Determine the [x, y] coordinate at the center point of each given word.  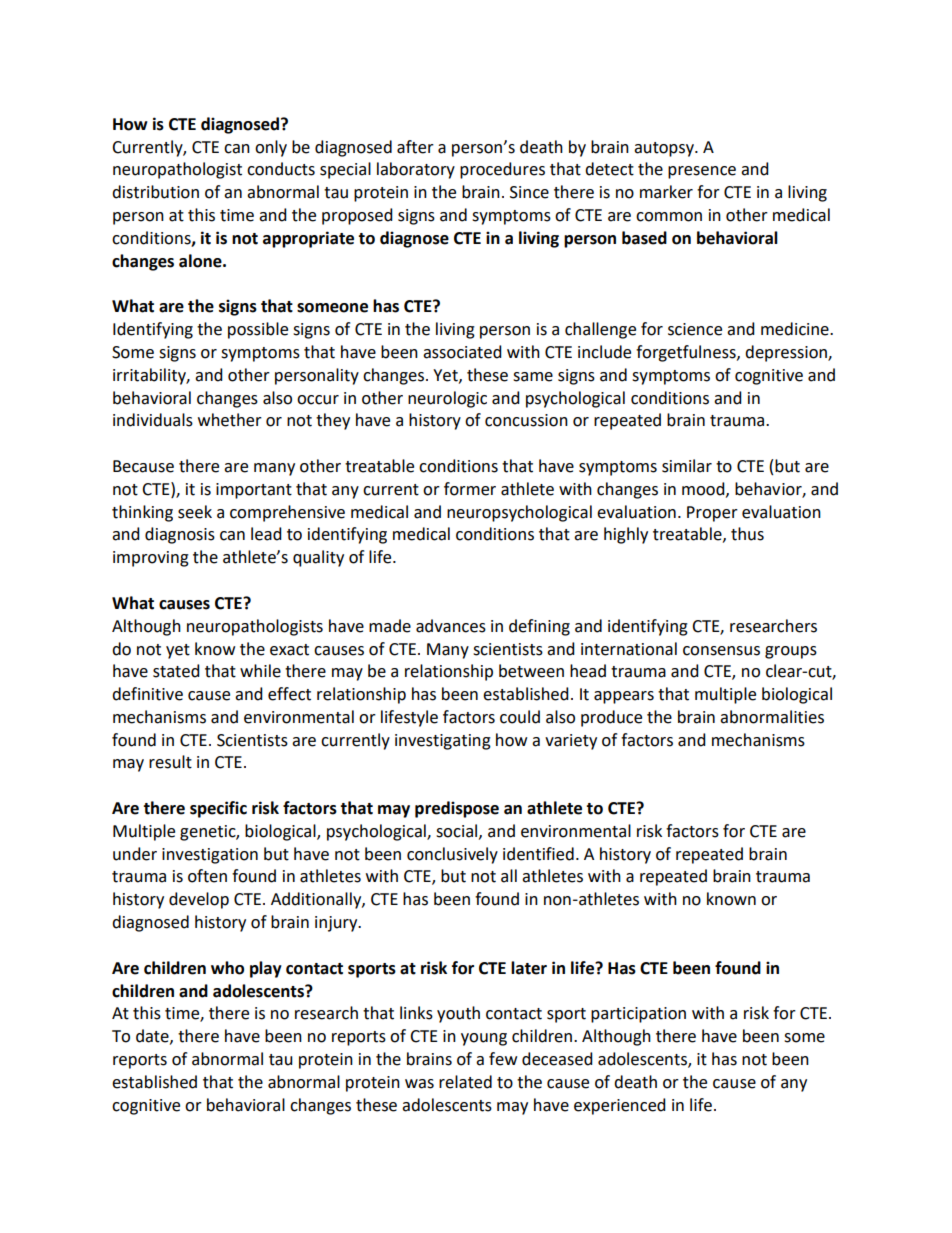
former [470, 489]
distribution [155, 192]
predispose [457, 809]
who [227, 968]
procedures [502, 170]
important [254, 491]
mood [704, 489]
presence [702, 172]
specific [218, 809]
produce [611, 718]
